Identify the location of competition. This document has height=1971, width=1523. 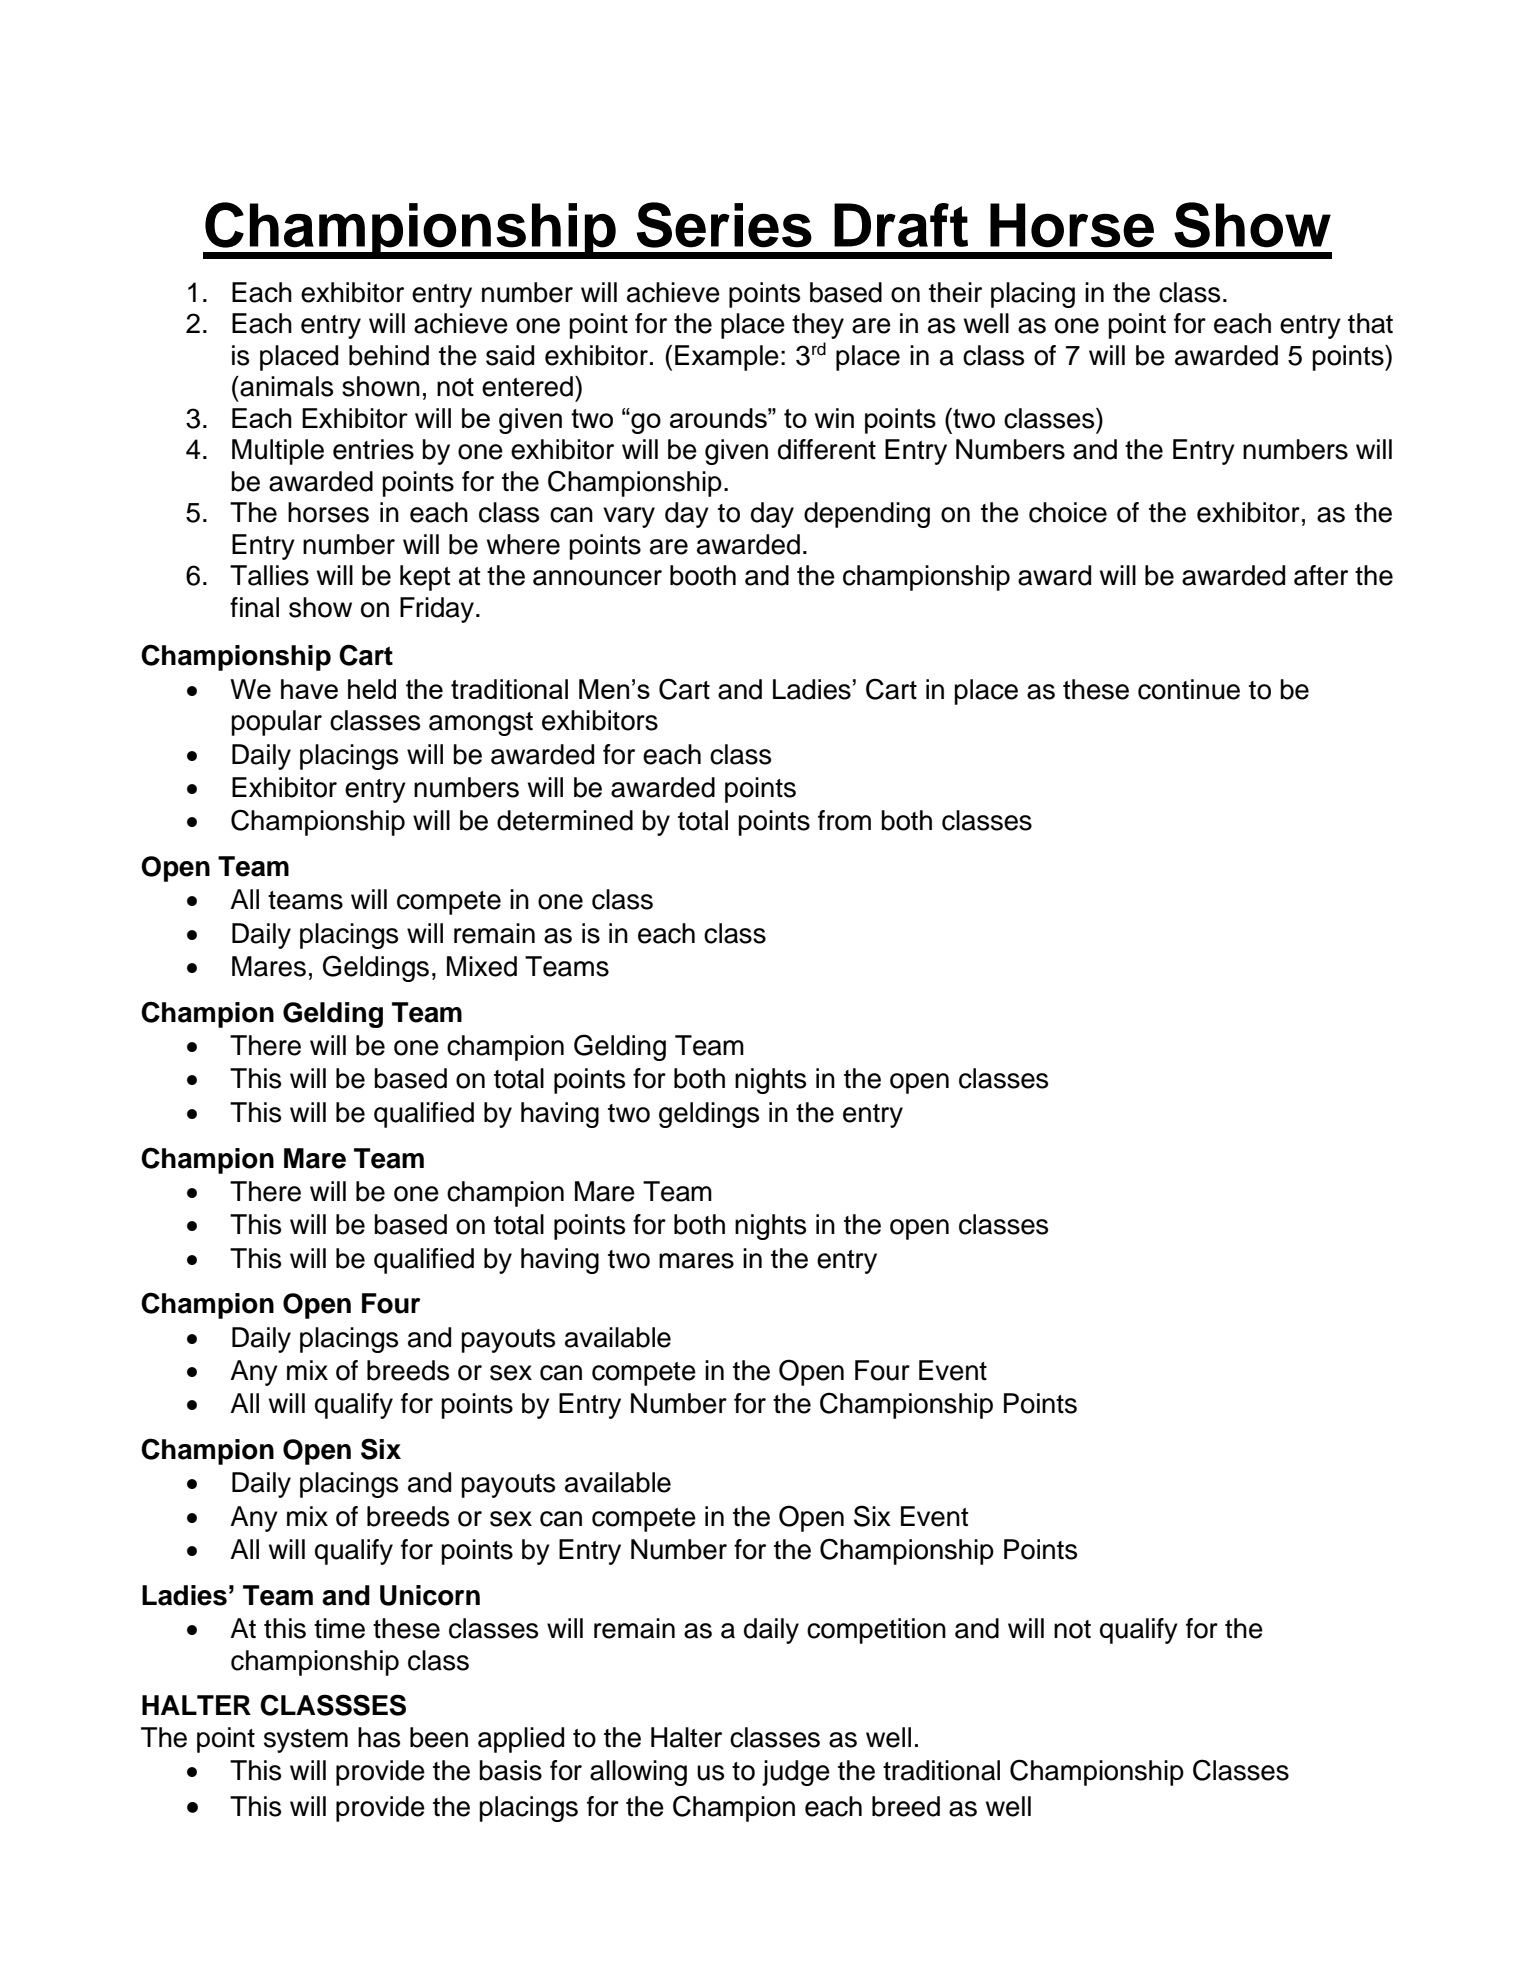
(876, 1631).
